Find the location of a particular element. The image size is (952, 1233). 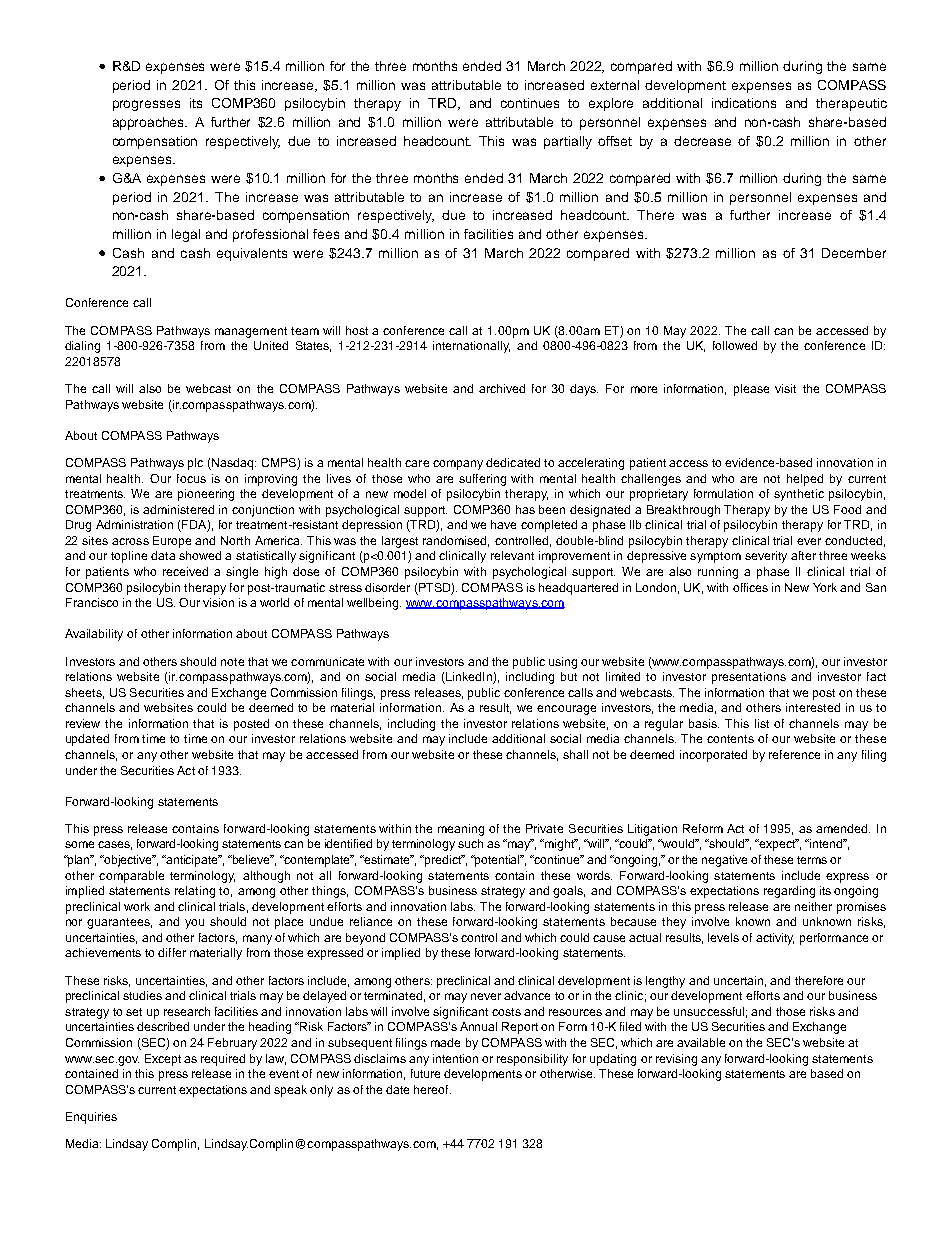

Except is located at coordinates (163, 1060).
